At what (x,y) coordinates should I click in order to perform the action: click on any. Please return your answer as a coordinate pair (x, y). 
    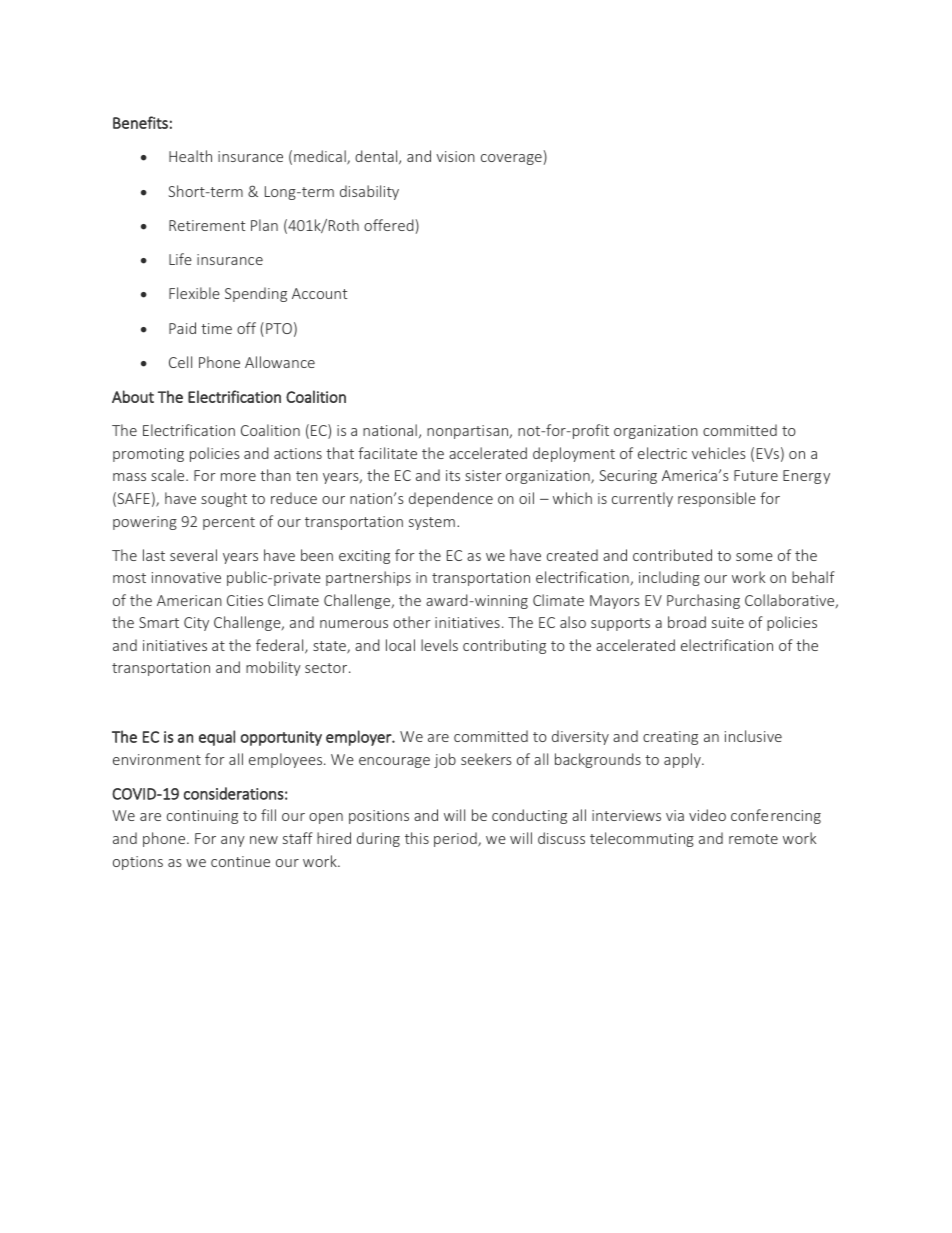
    Looking at the image, I should click on (233, 841).
